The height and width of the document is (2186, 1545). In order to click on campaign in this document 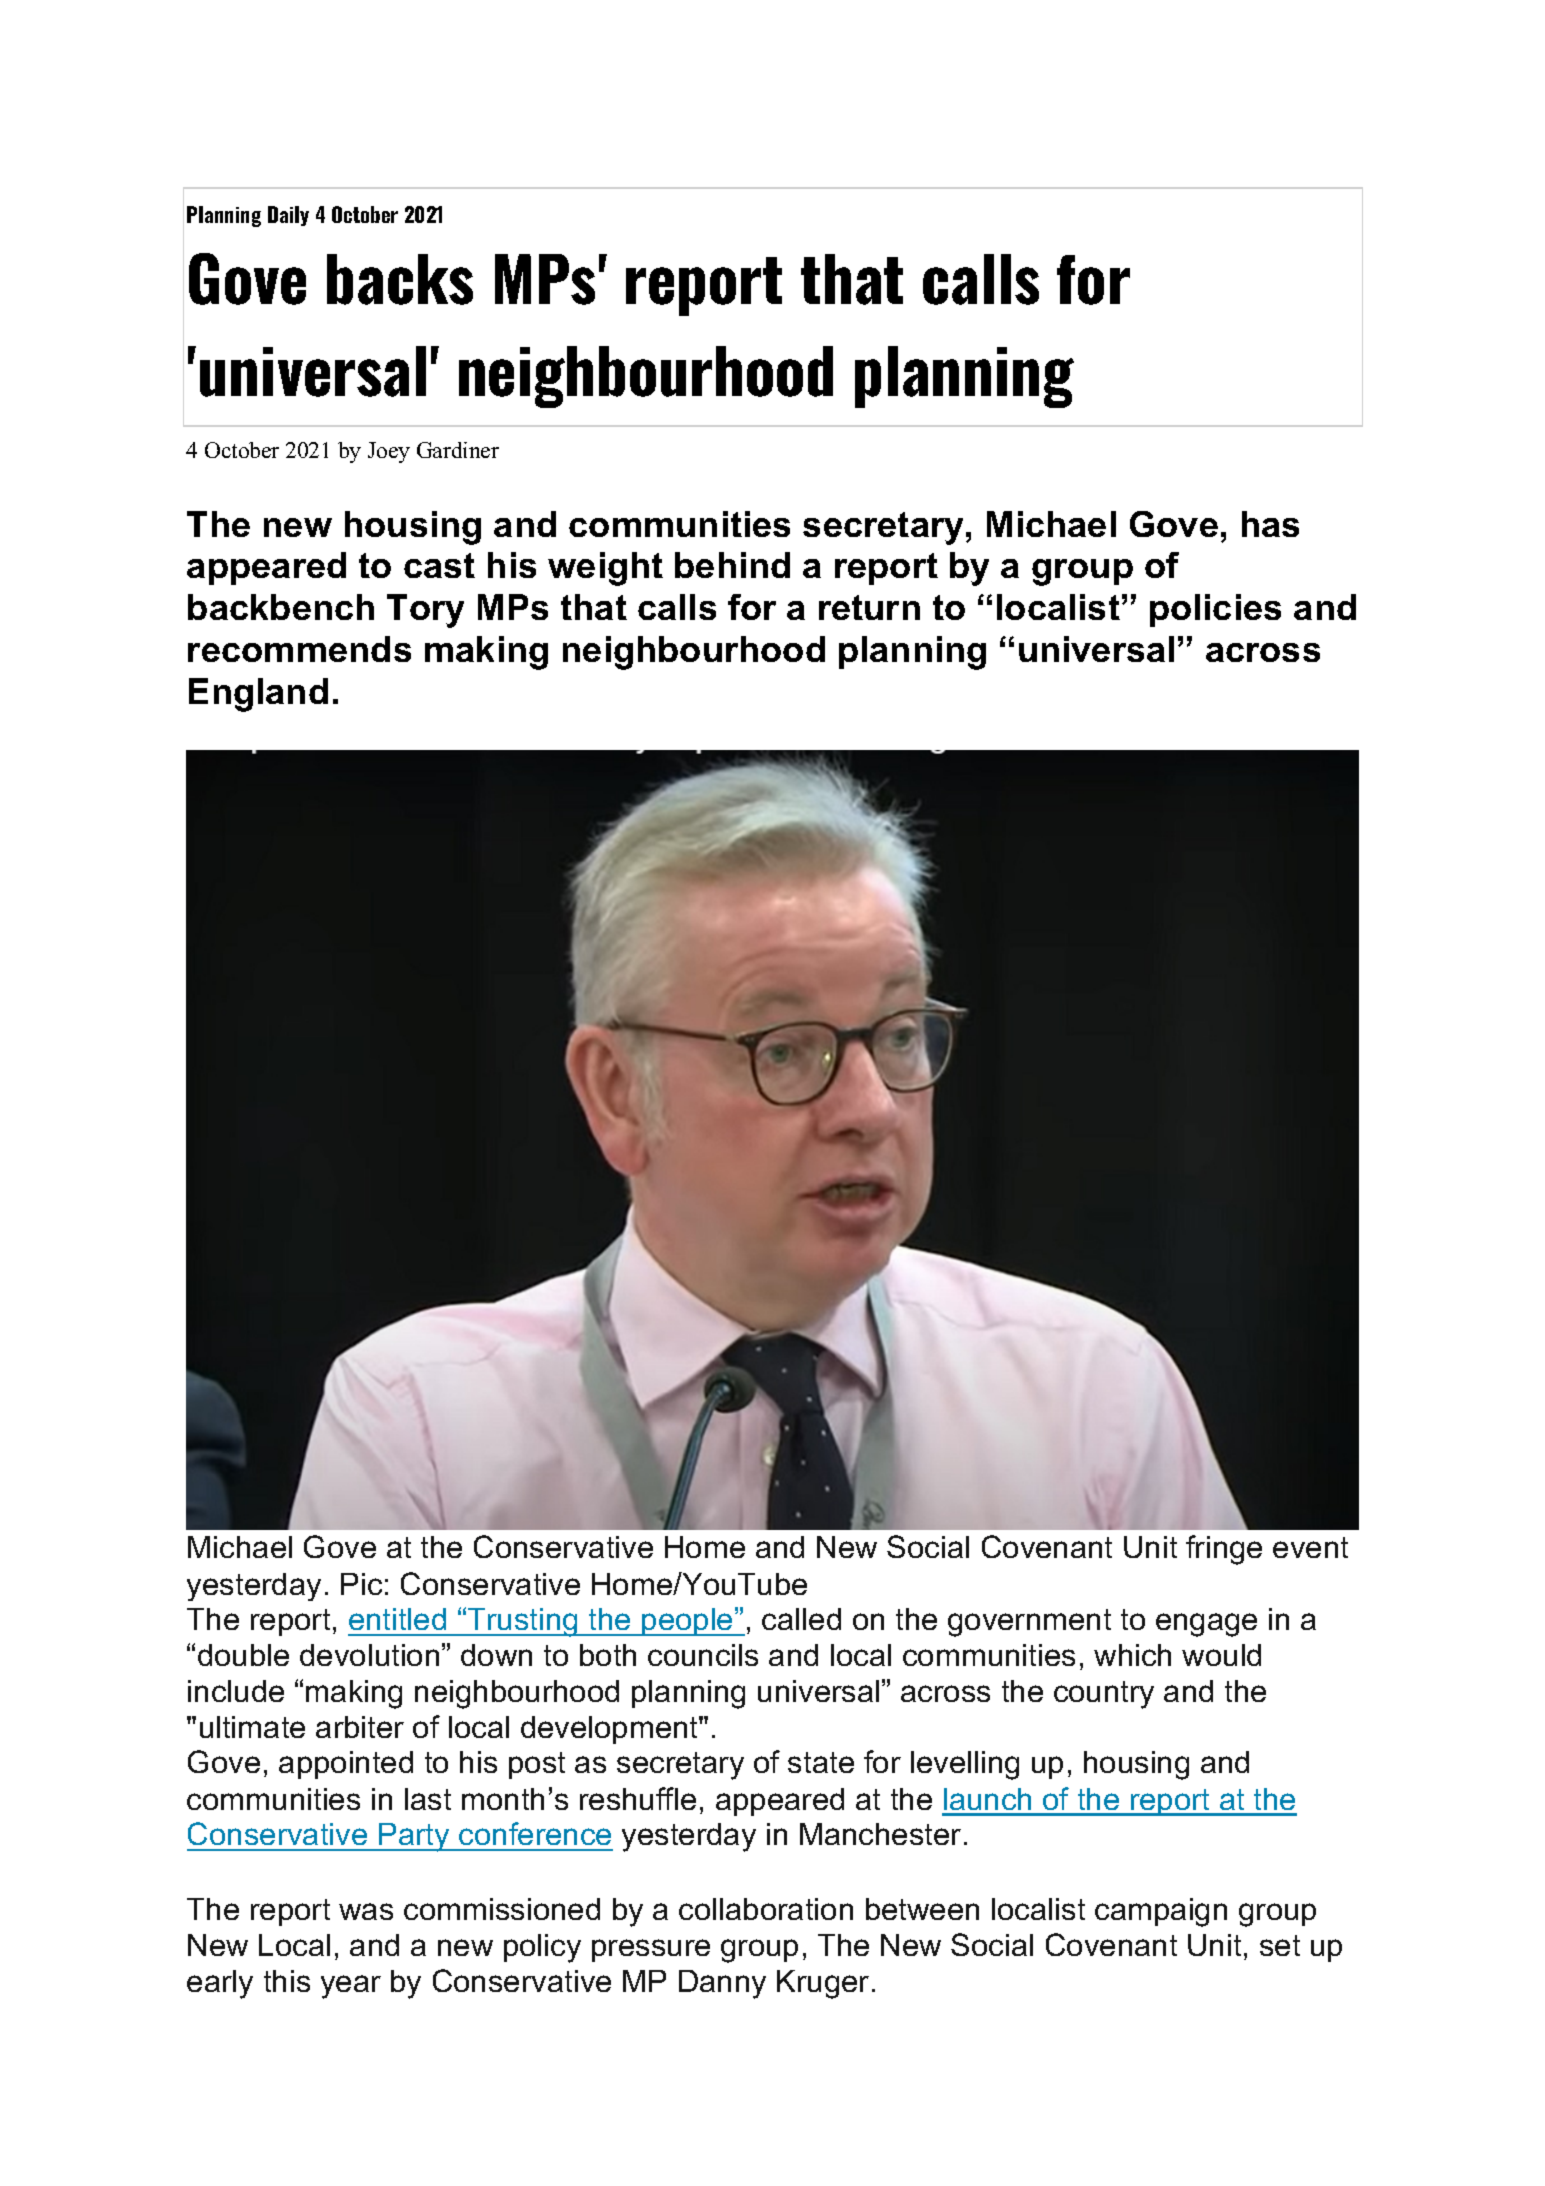, I will do `click(1161, 1912)`.
